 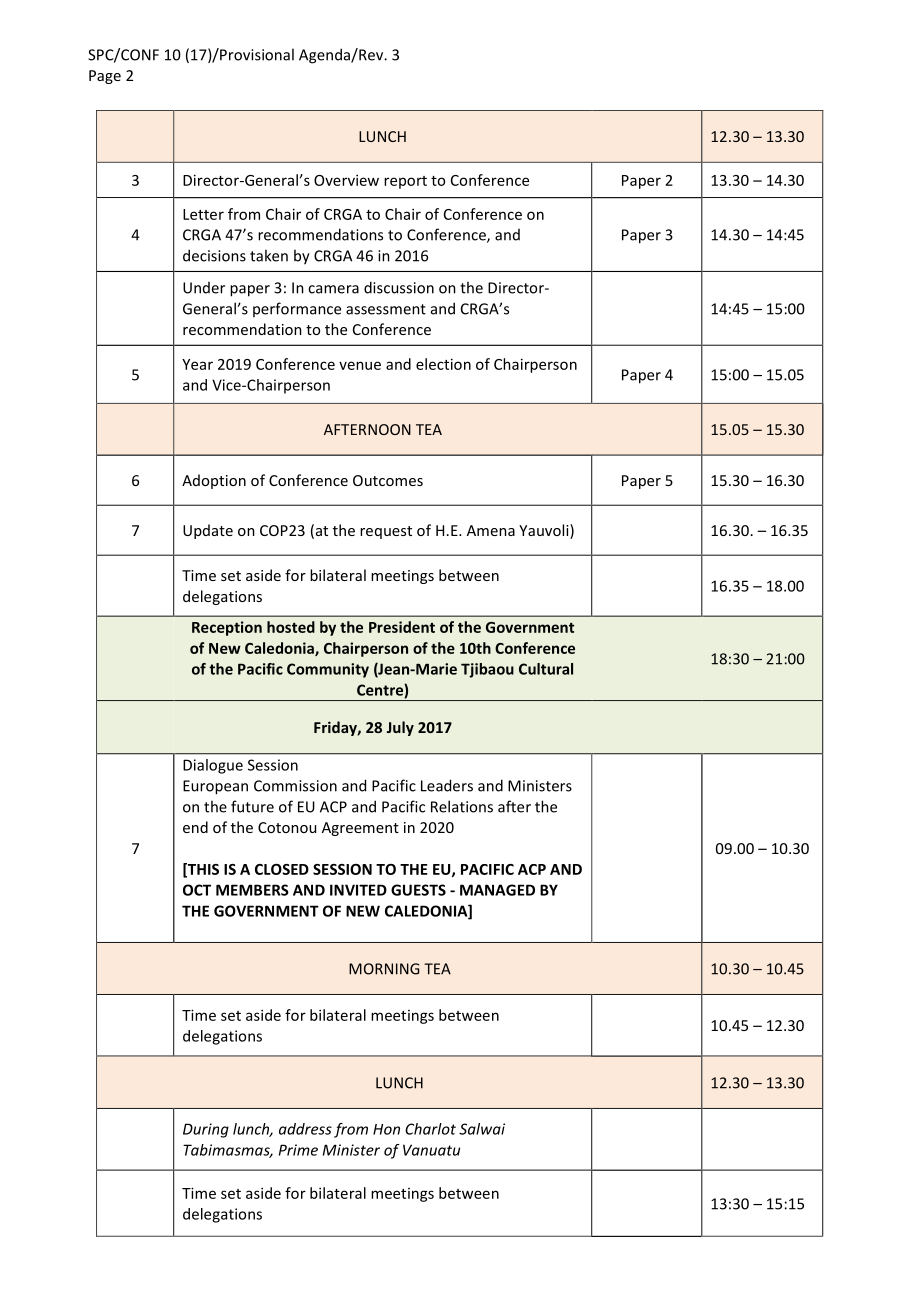 What do you see at coordinates (405, 182) in the screenshot?
I see `report` at bounding box center [405, 182].
